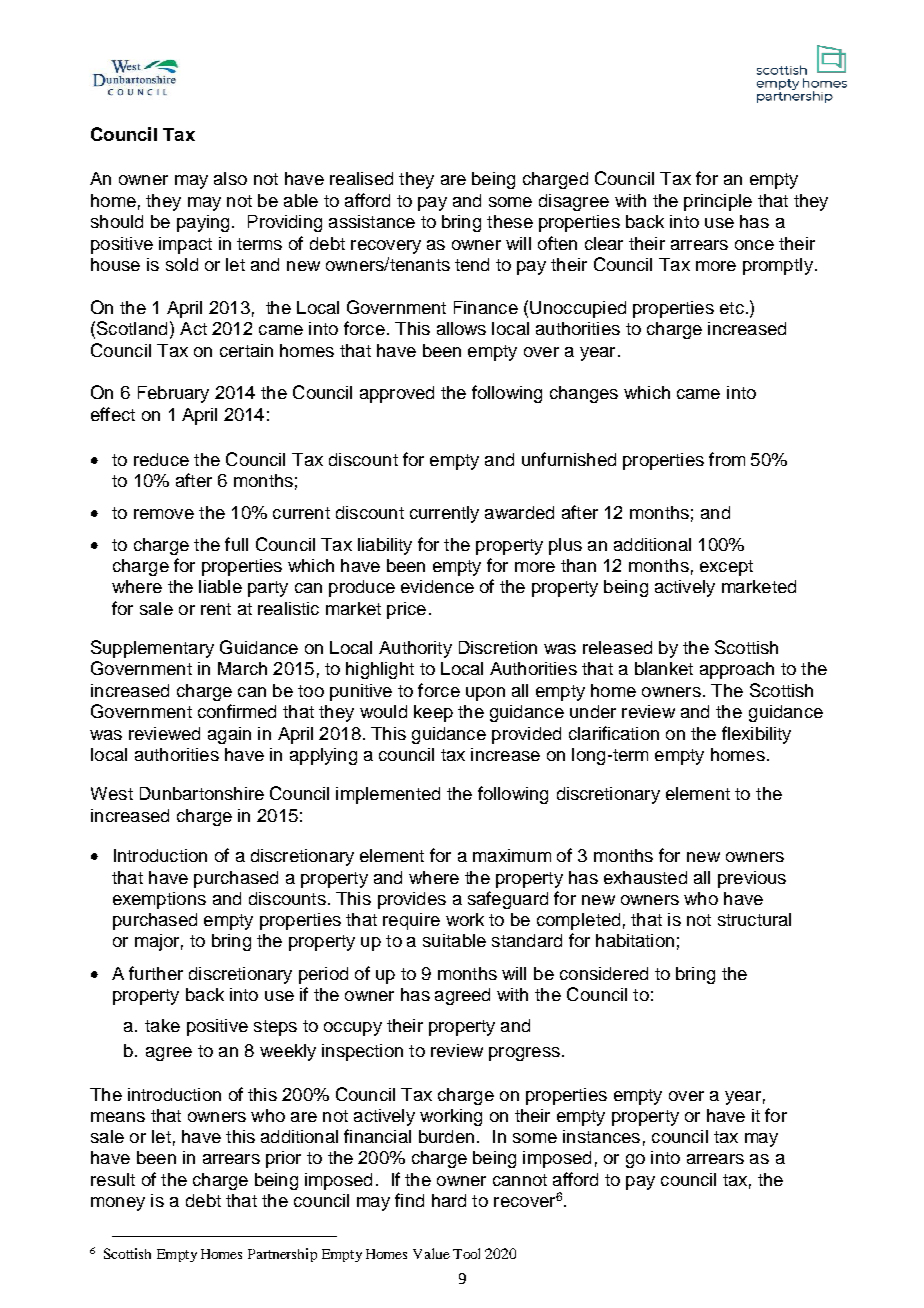 The image size is (924, 1308). What do you see at coordinates (524, 1054) in the screenshot?
I see `progress` at bounding box center [524, 1054].
